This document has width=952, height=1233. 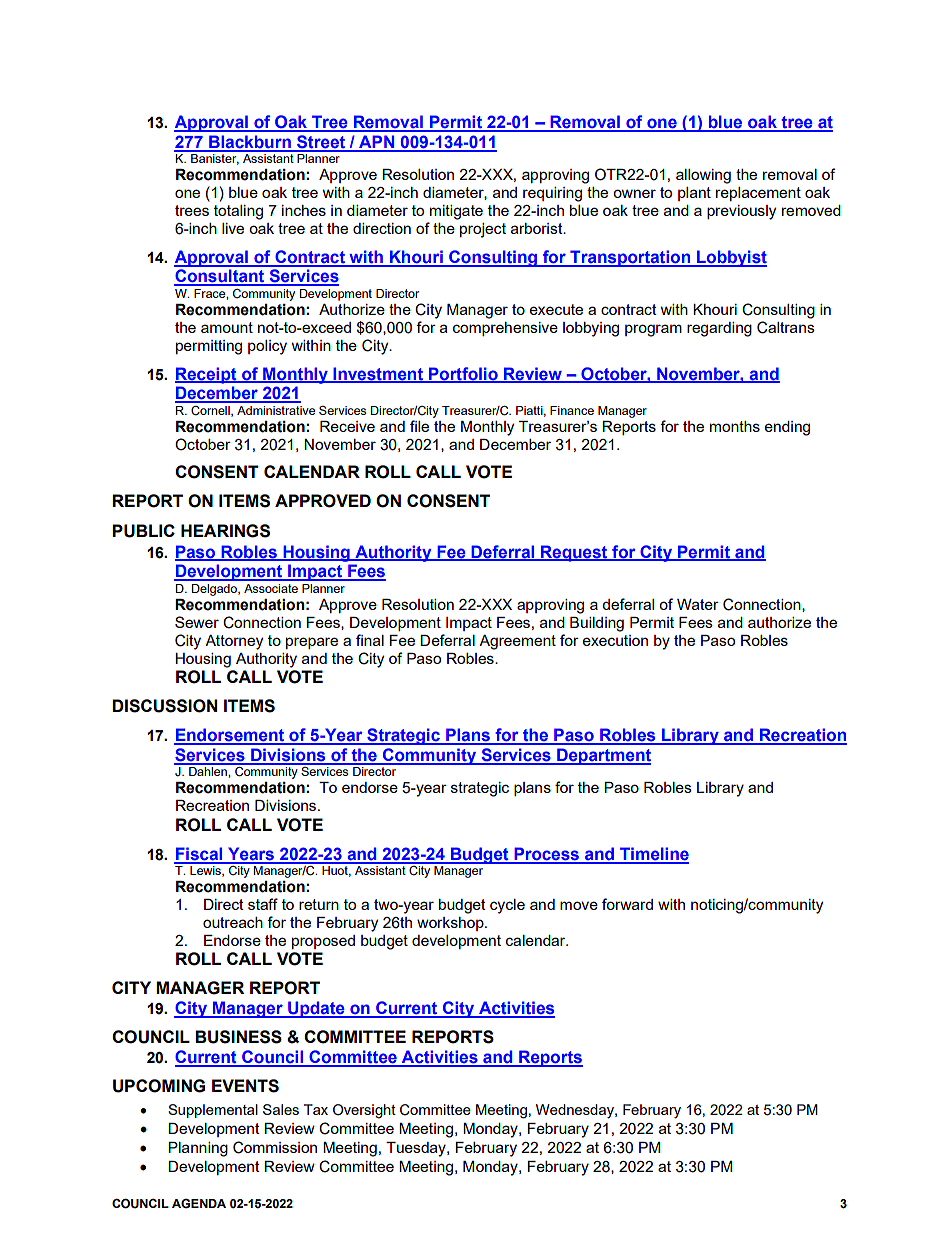 What do you see at coordinates (698, 604) in the document?
I see `Water` at bounding box center [698, 604].
